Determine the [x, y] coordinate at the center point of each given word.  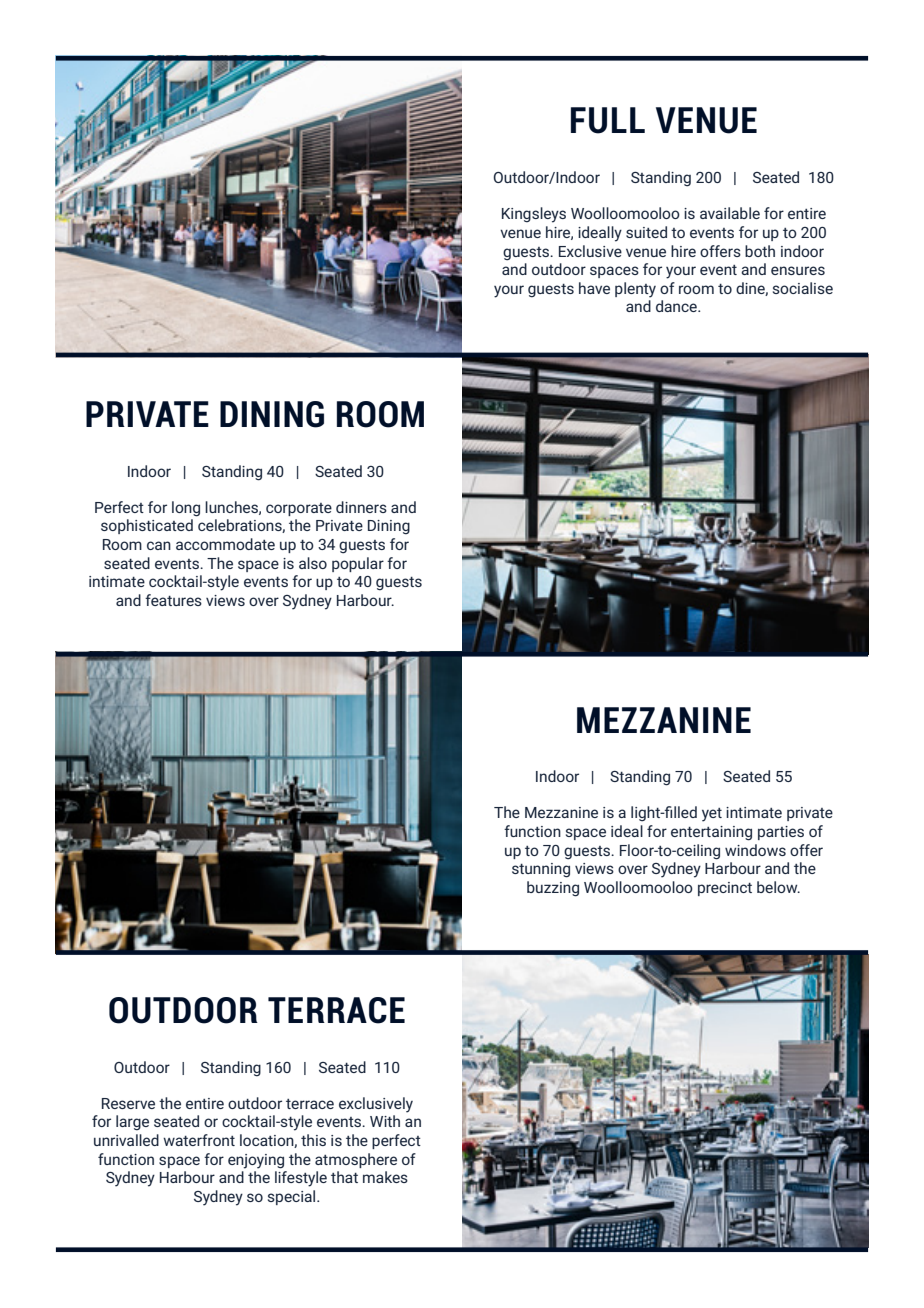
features [173, 600]
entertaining [711, 833]
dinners [361, 507]
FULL [608, 120]
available [730, 213]
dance [677, 306]
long [186, 509]
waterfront [199, 1140]
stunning [541, 870]
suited [646, 232]
